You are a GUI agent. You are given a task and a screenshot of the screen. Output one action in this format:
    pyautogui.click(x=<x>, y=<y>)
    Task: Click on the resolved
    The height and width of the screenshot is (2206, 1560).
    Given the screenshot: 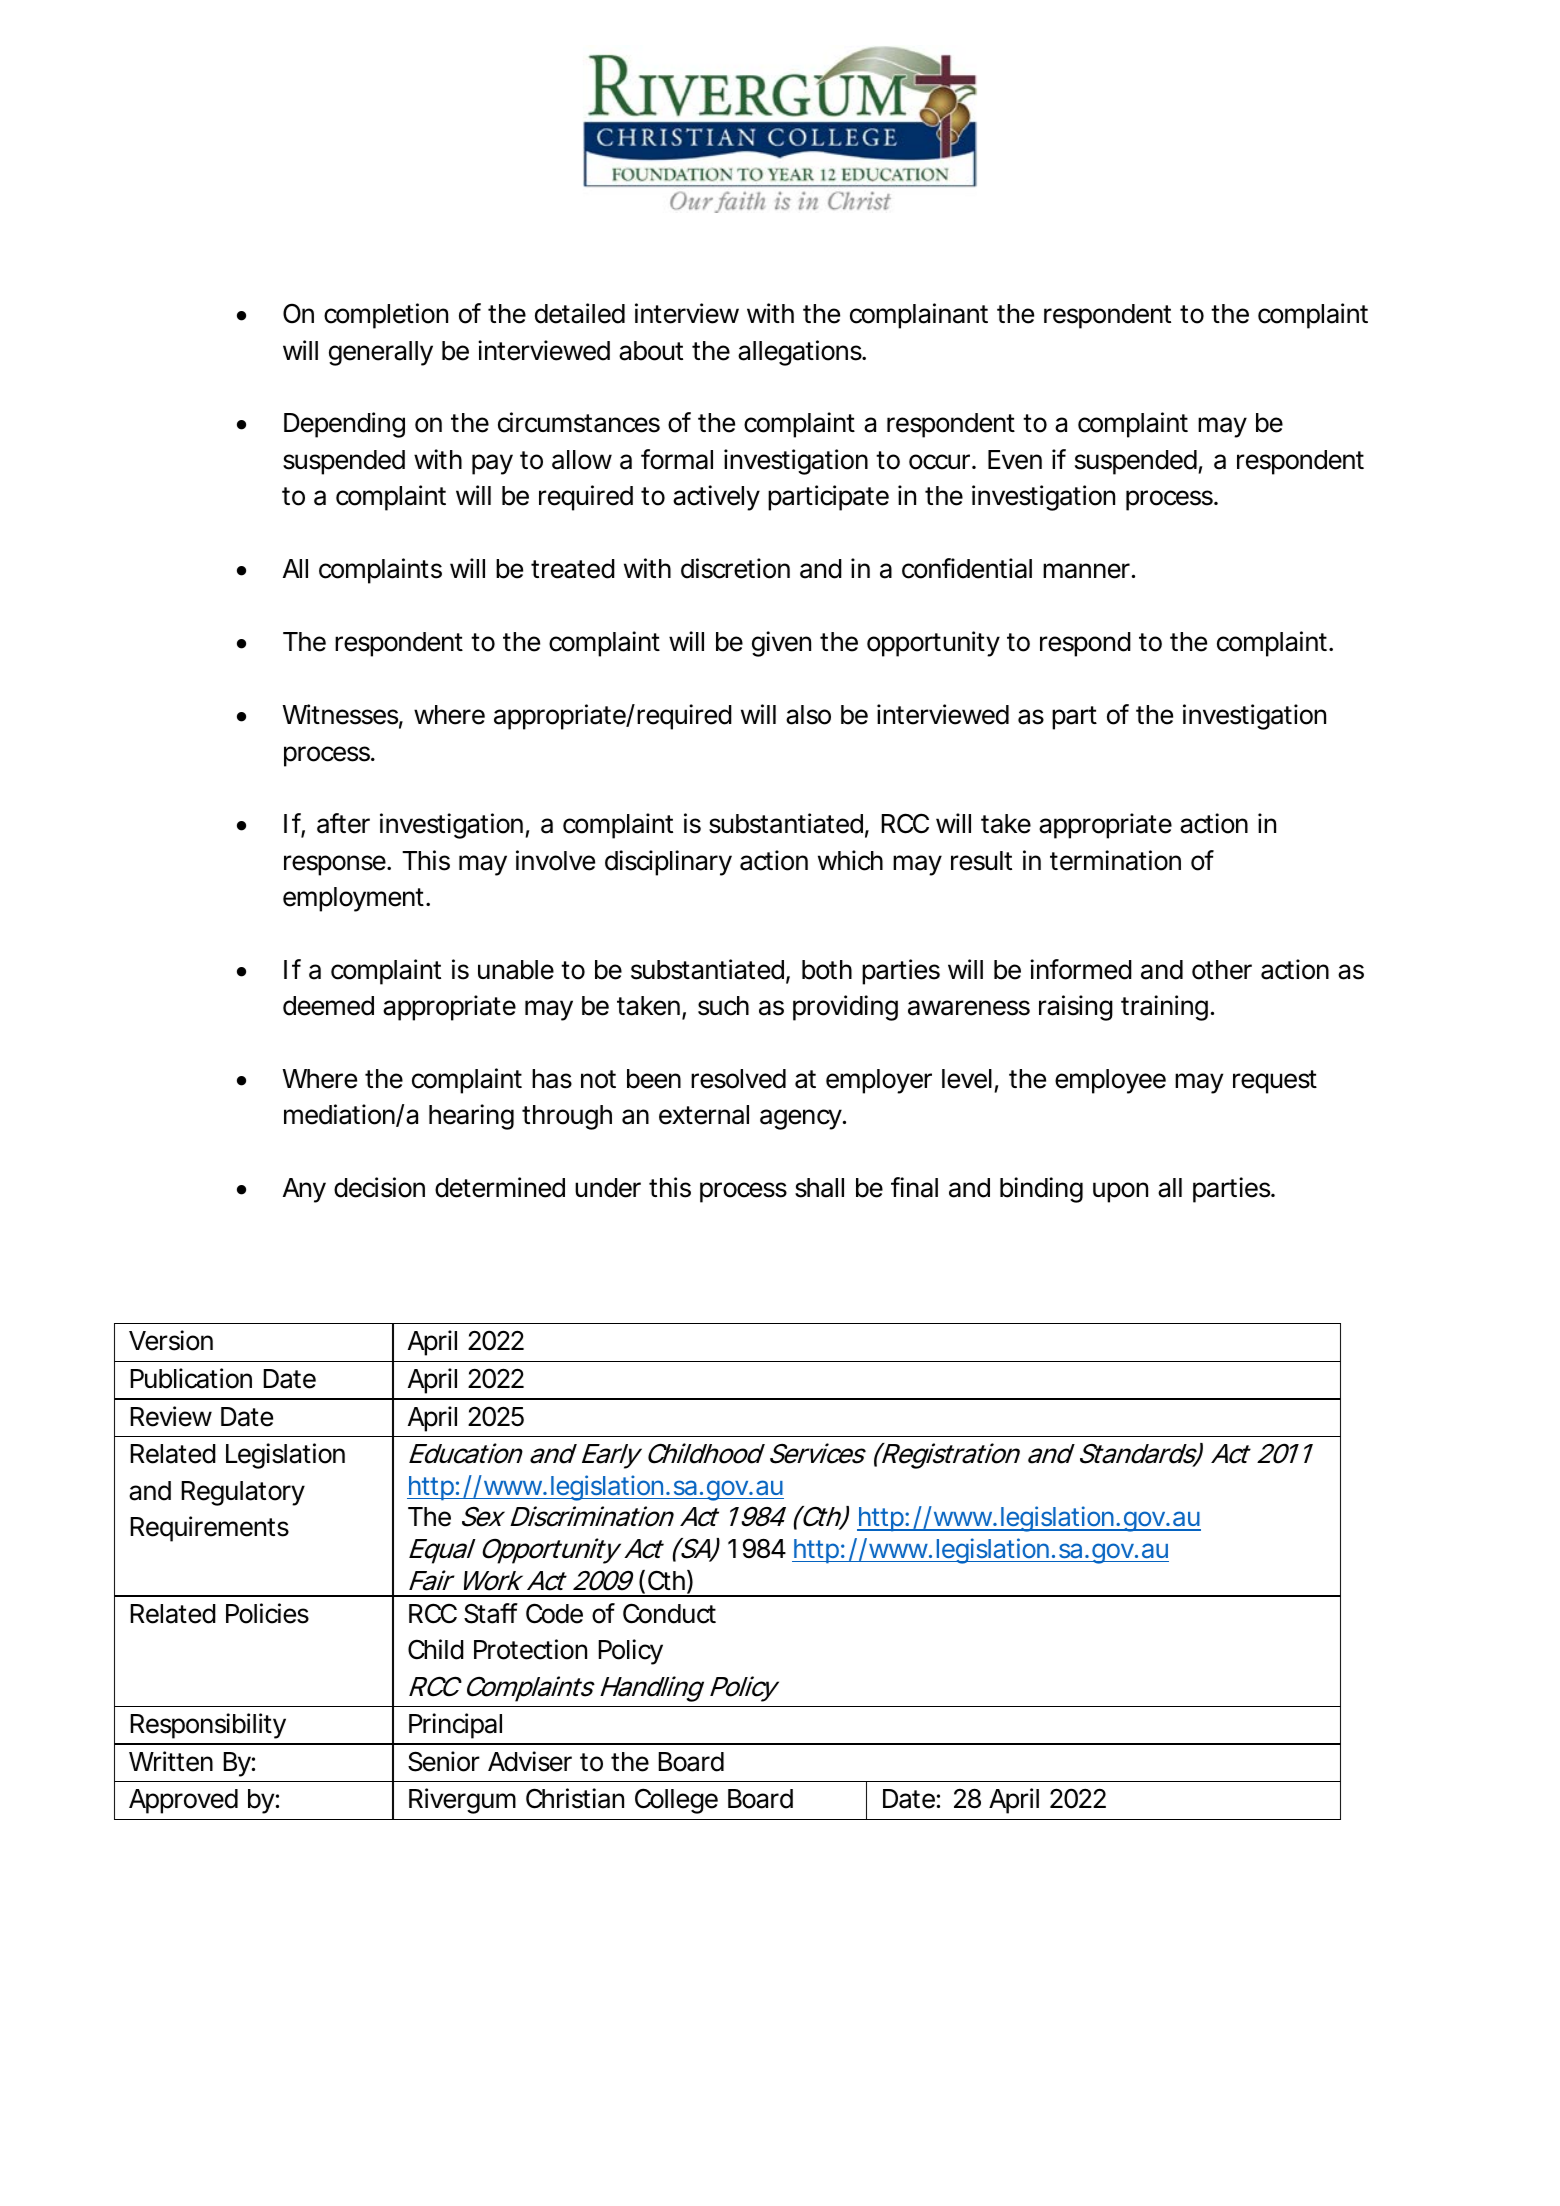 What is the action you would take?
    pyautogui.click(x=738, y=1079)
